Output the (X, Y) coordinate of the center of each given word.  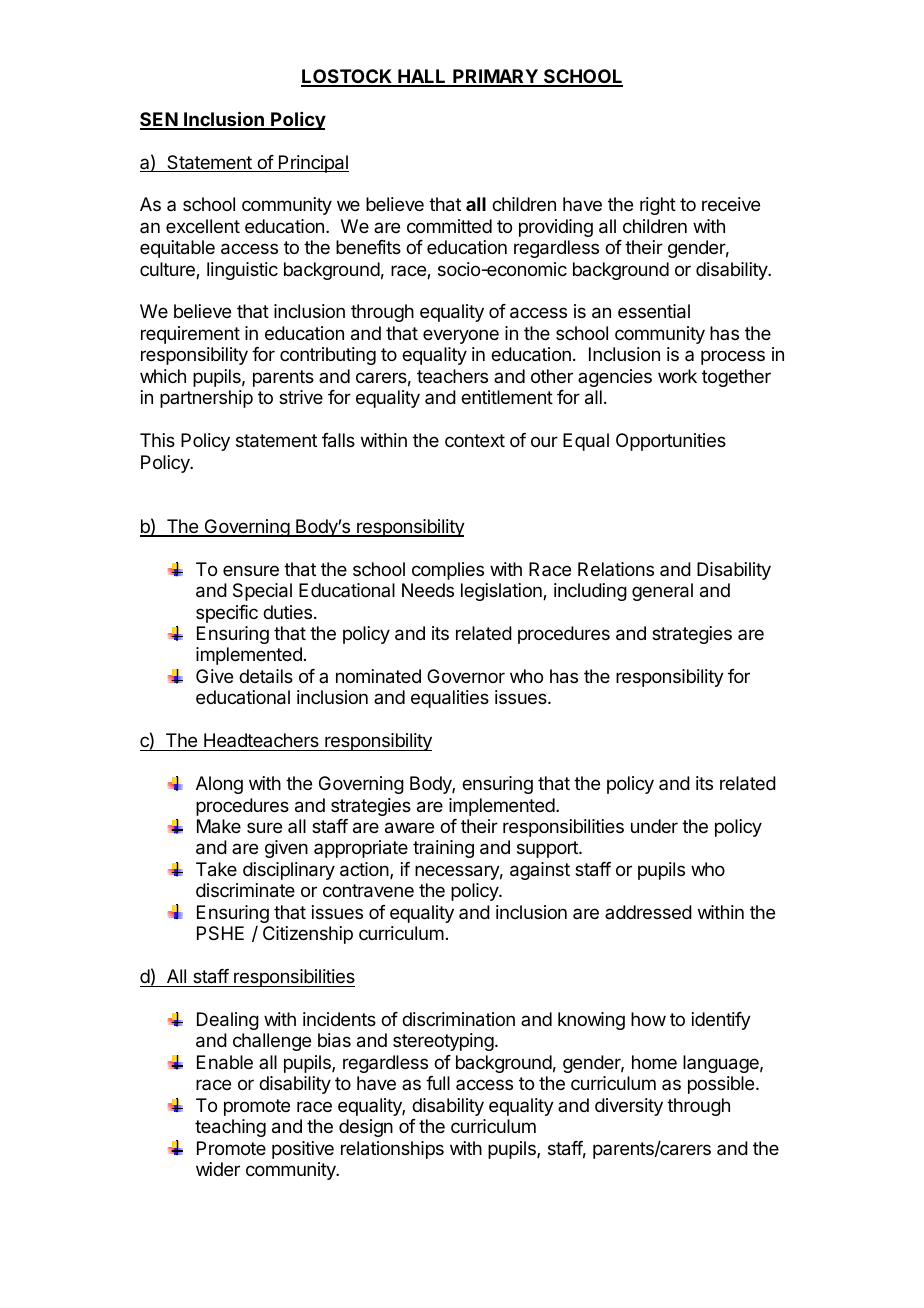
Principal (313, 164)
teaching (230, 1128)
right (658, 206)
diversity (629, 1107)
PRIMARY (495, 77)
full (438, 1083)
